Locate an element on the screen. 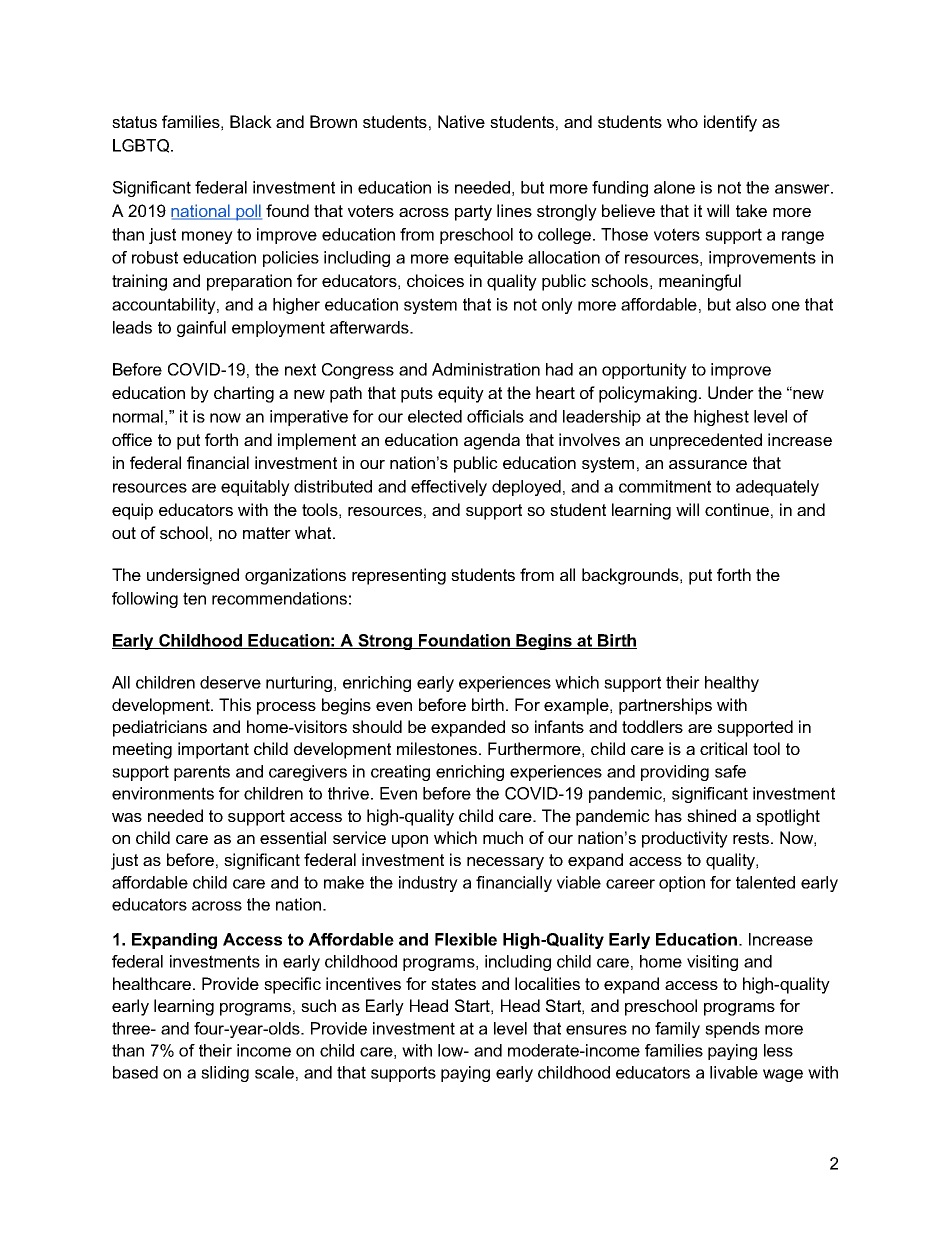 This screenshot has width=952, height=1233. sliding is located at coordinates (225, 1074).
